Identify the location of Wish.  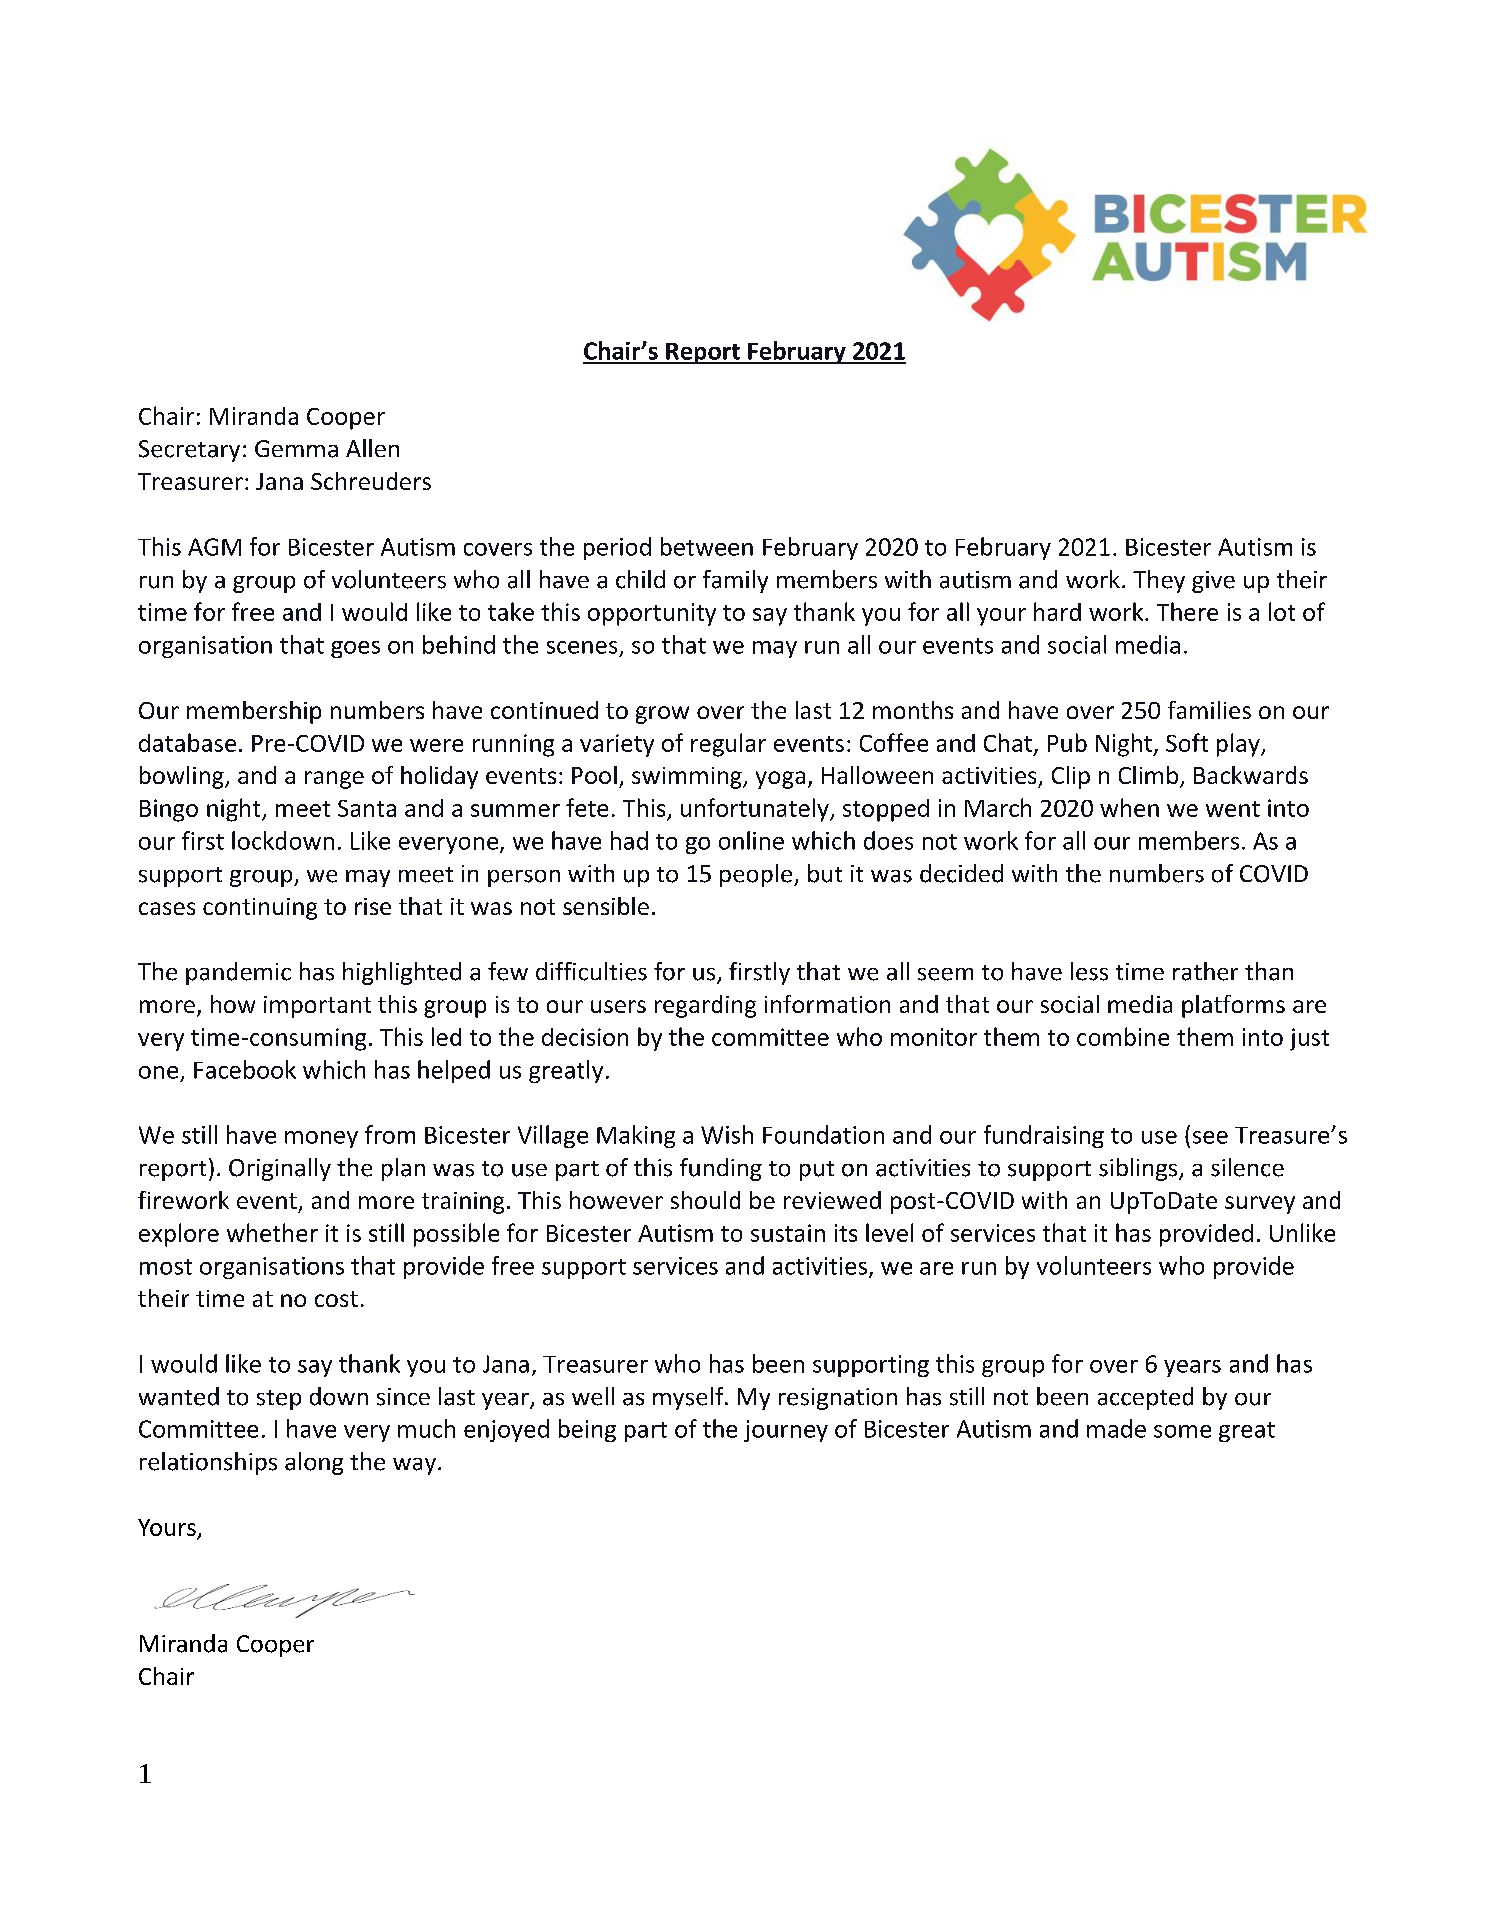
(727, 1134).
